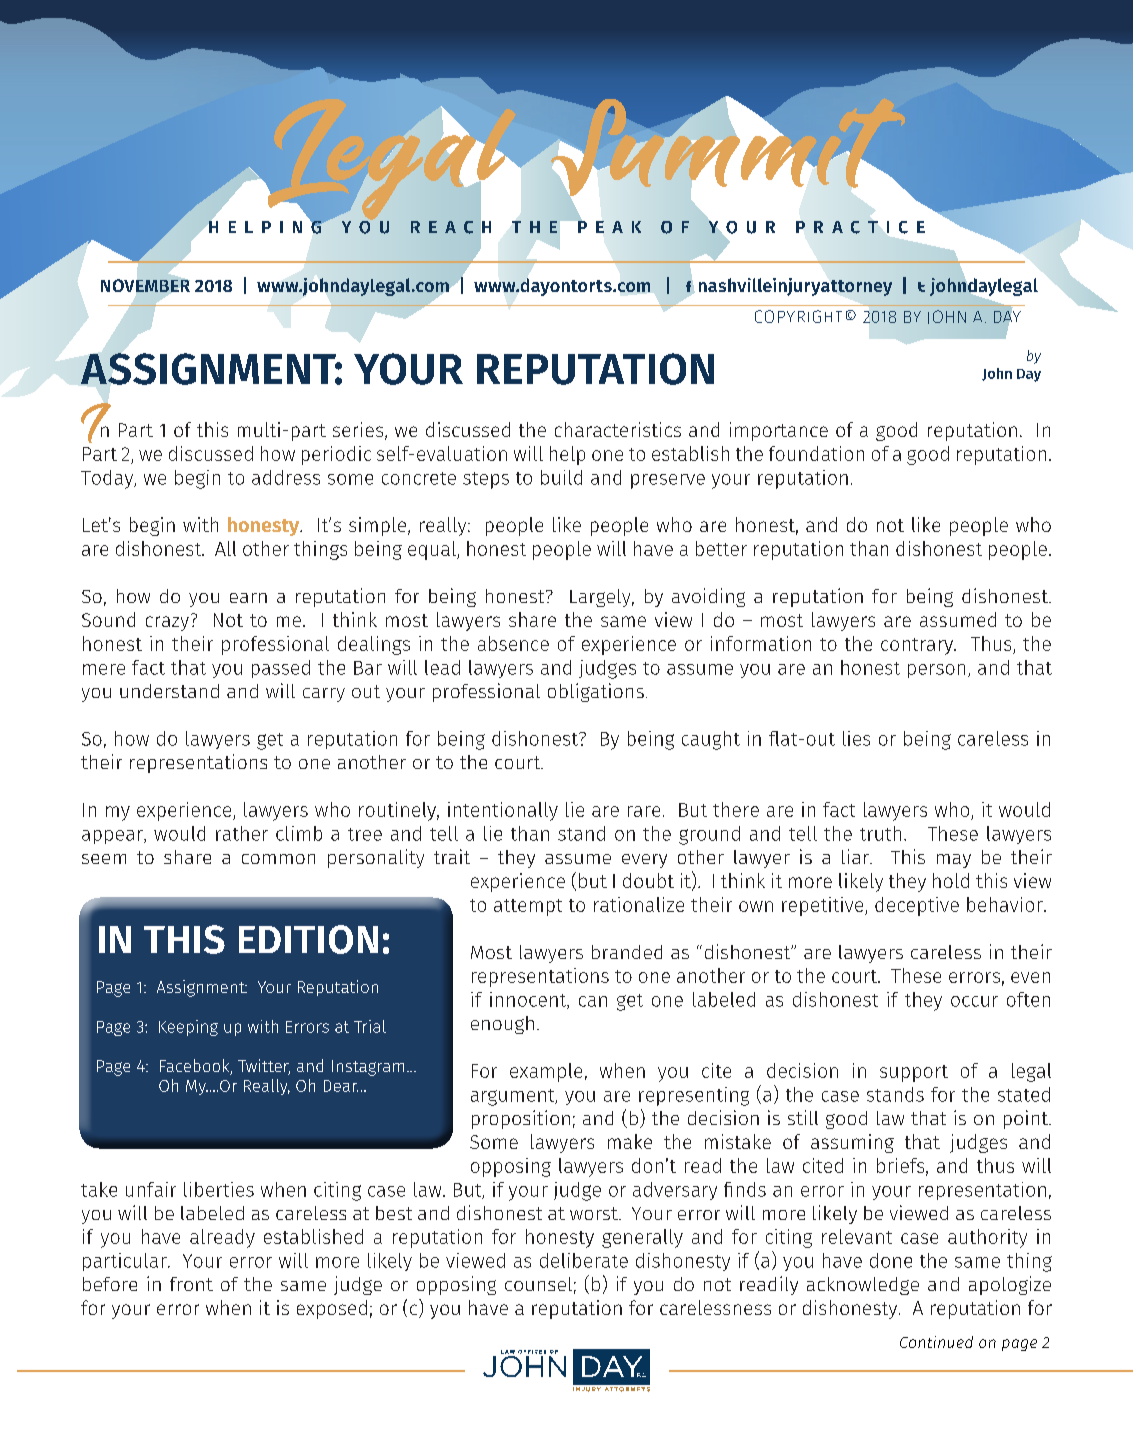 The width and height of the screenshot is (1133, 1456). I want to click on intentionally, so click(503, 811).
